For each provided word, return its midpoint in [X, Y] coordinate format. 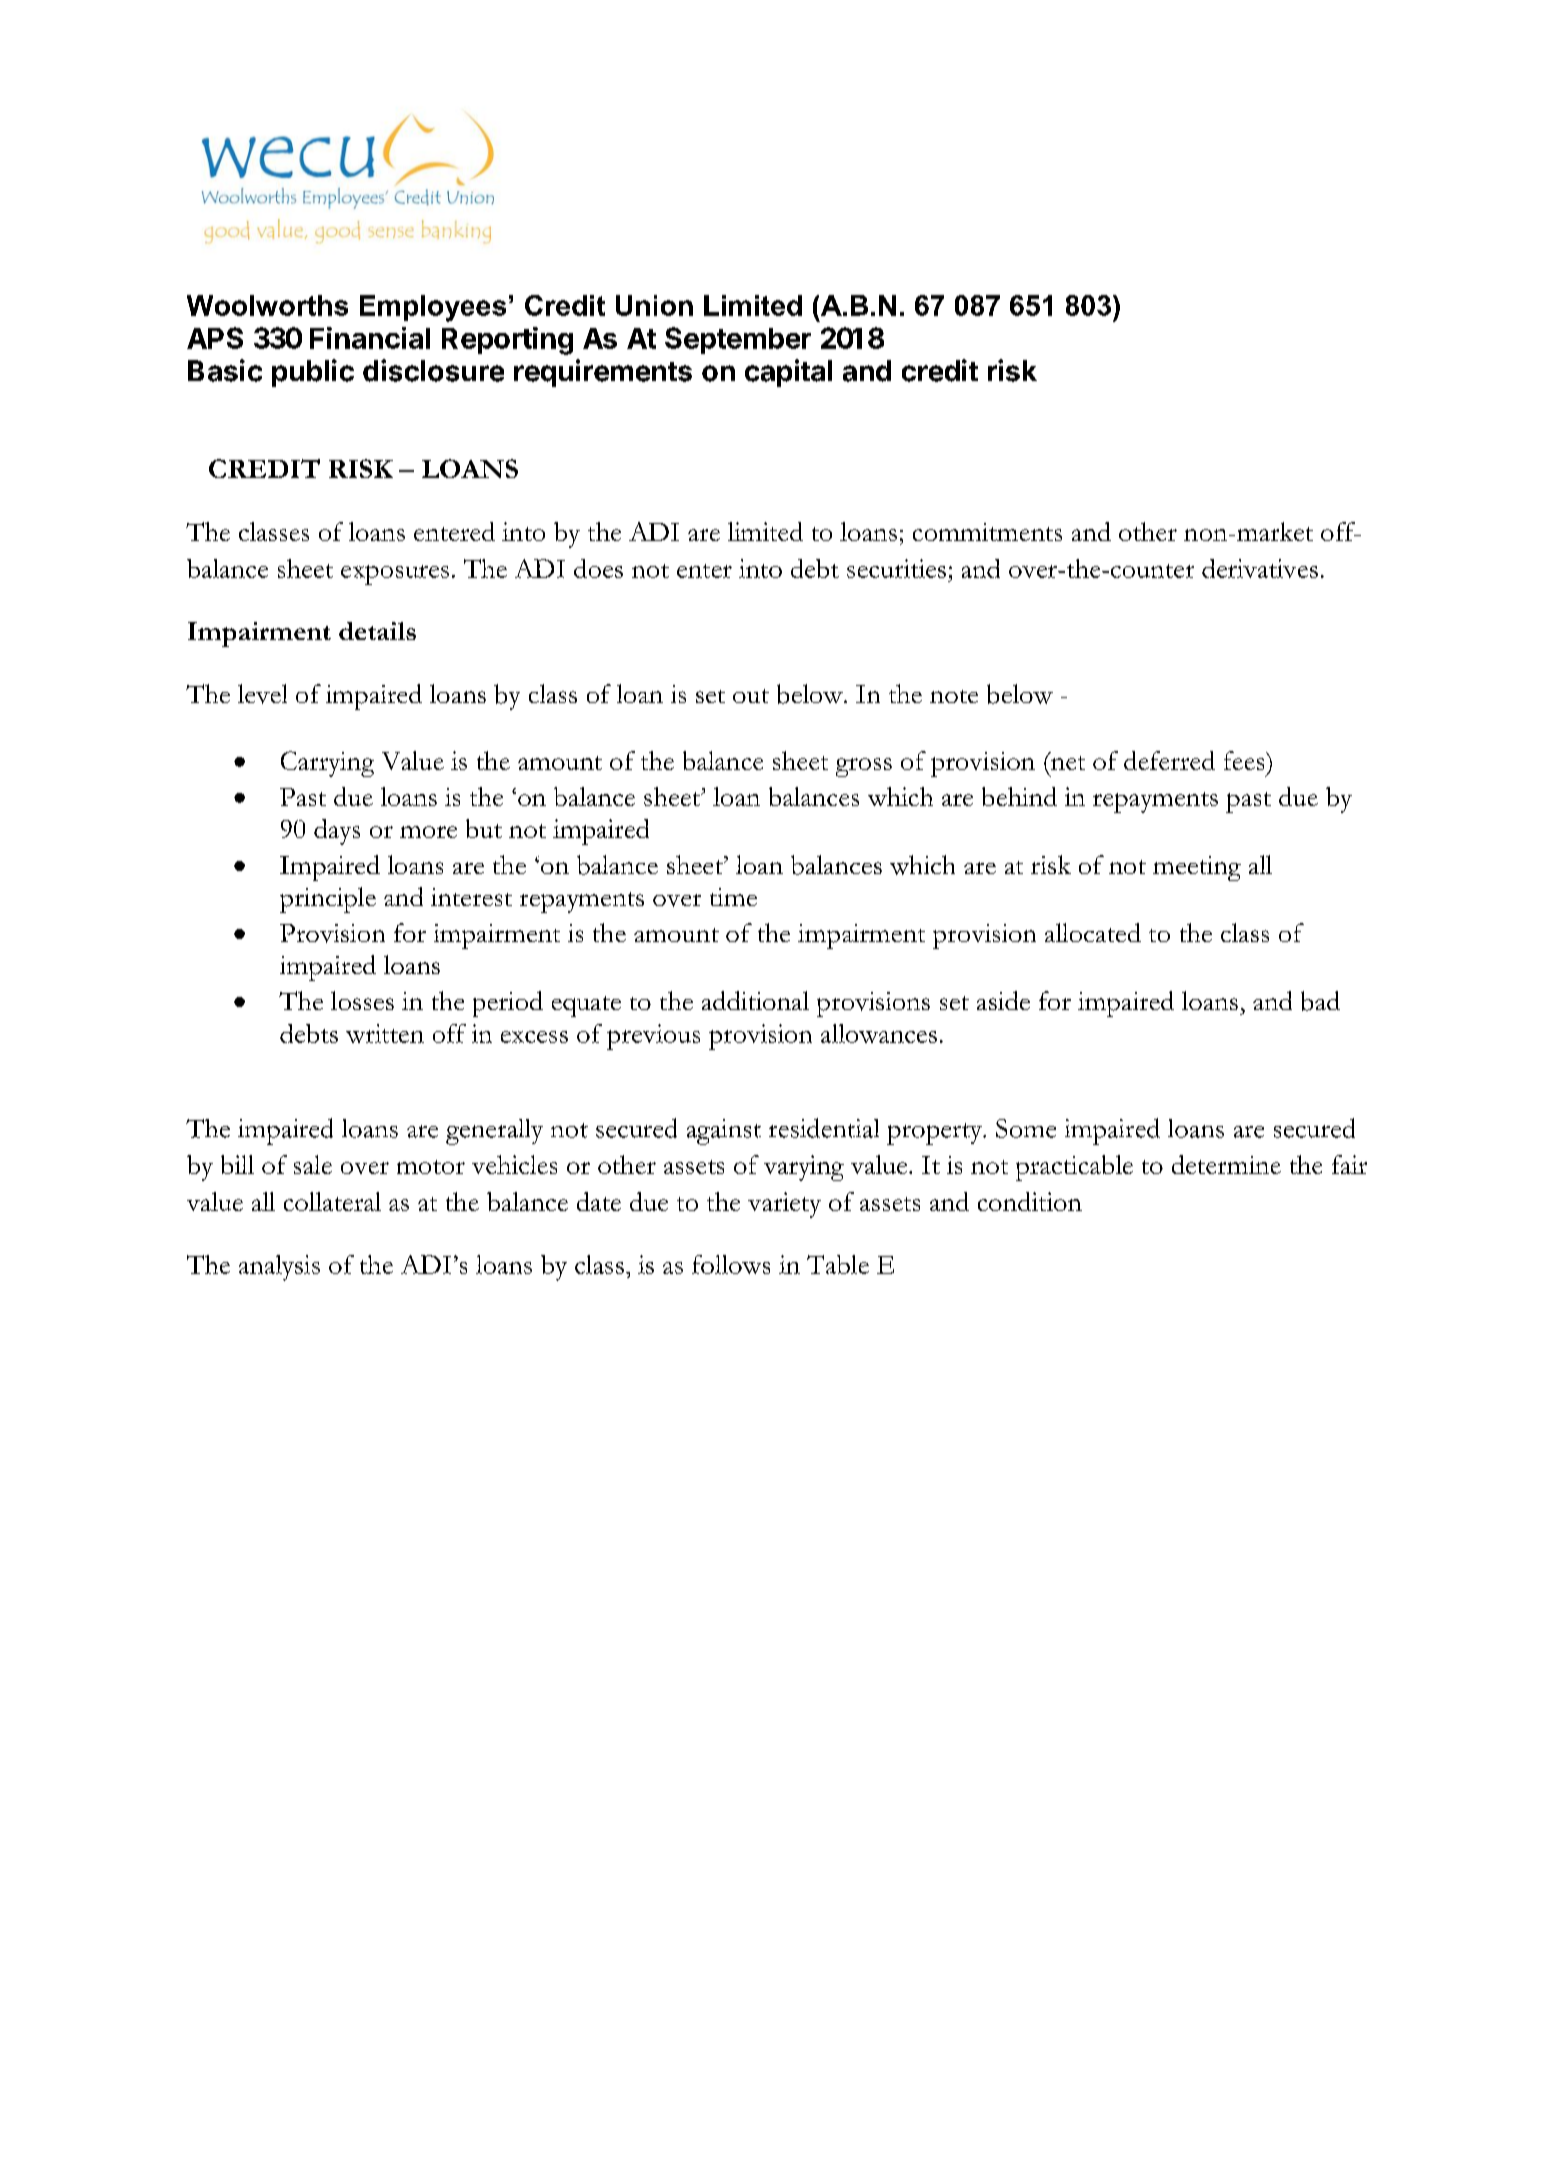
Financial [370, 338]
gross [864, 767]
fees [1245, 760]
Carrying [327, 764]
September [738, 340]
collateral [332, 1201]
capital [788, 373]
